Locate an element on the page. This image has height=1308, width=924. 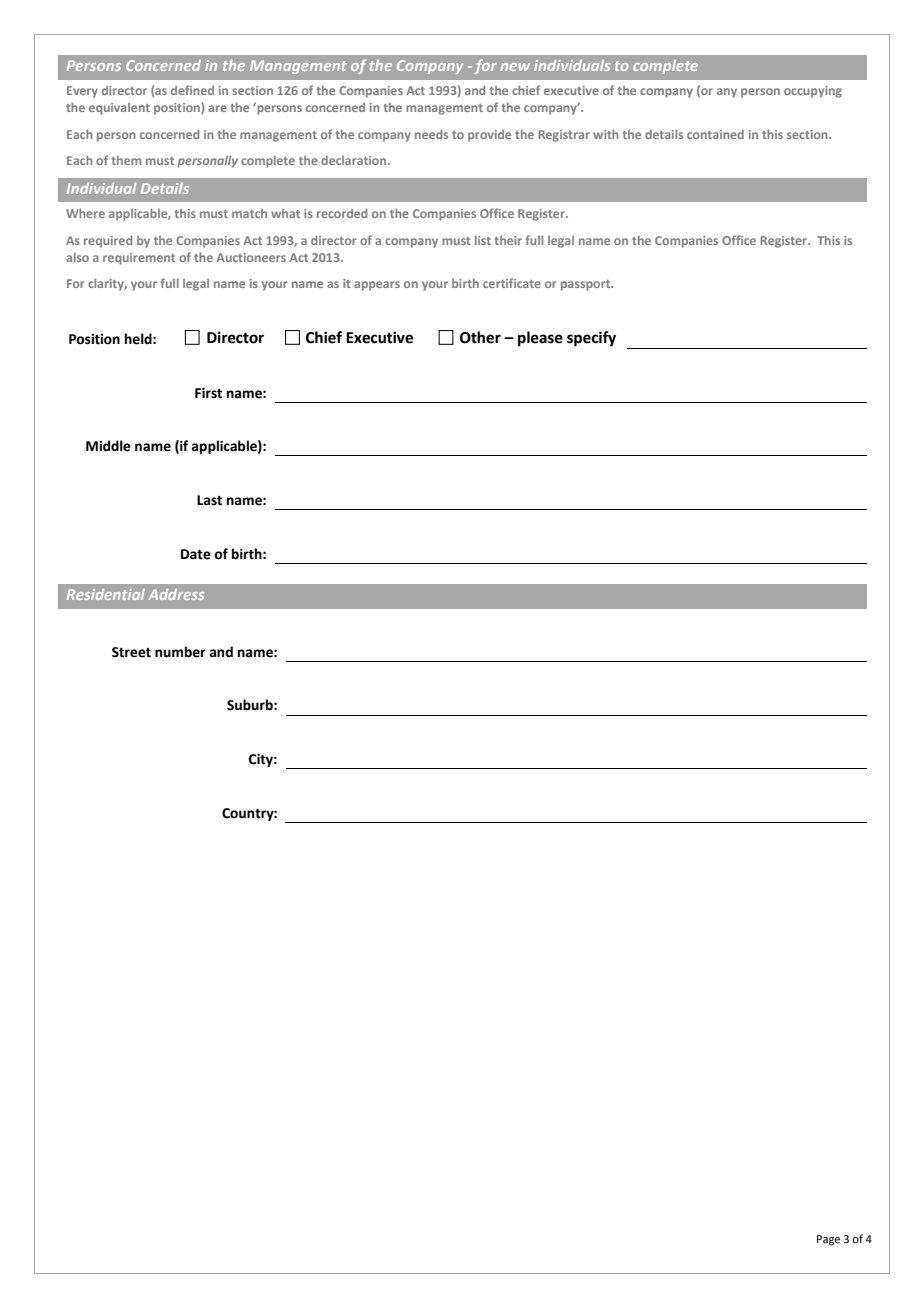
Other is located at coordinates (480, 337).
